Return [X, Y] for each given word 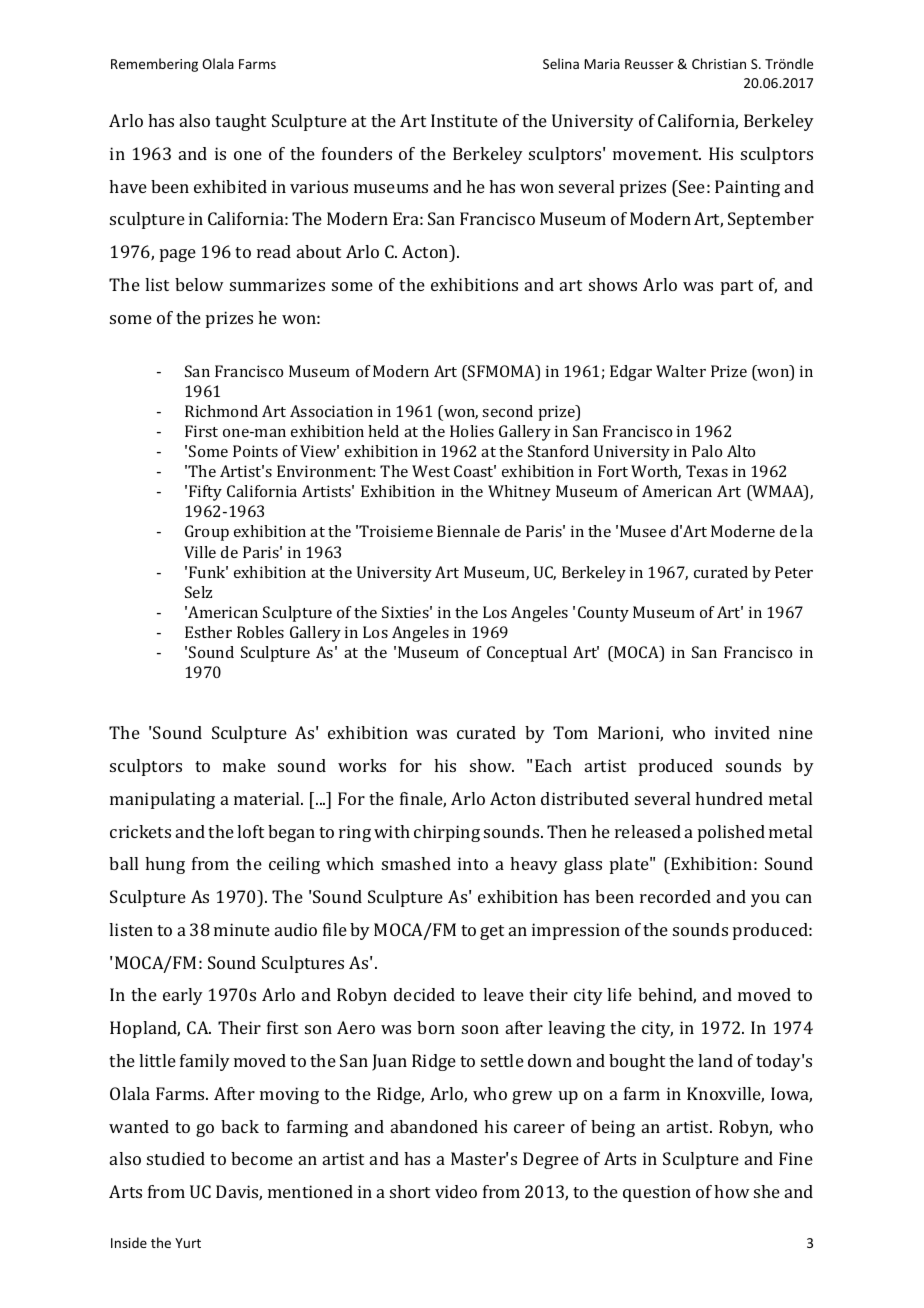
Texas [707, 471]
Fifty [205, 493]
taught [240, 122]
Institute [464, 120]
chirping [447, 833]
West [431, 471]
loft [250, 831]
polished [731, 833]
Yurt [188, 1243]
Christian [719, 63]
